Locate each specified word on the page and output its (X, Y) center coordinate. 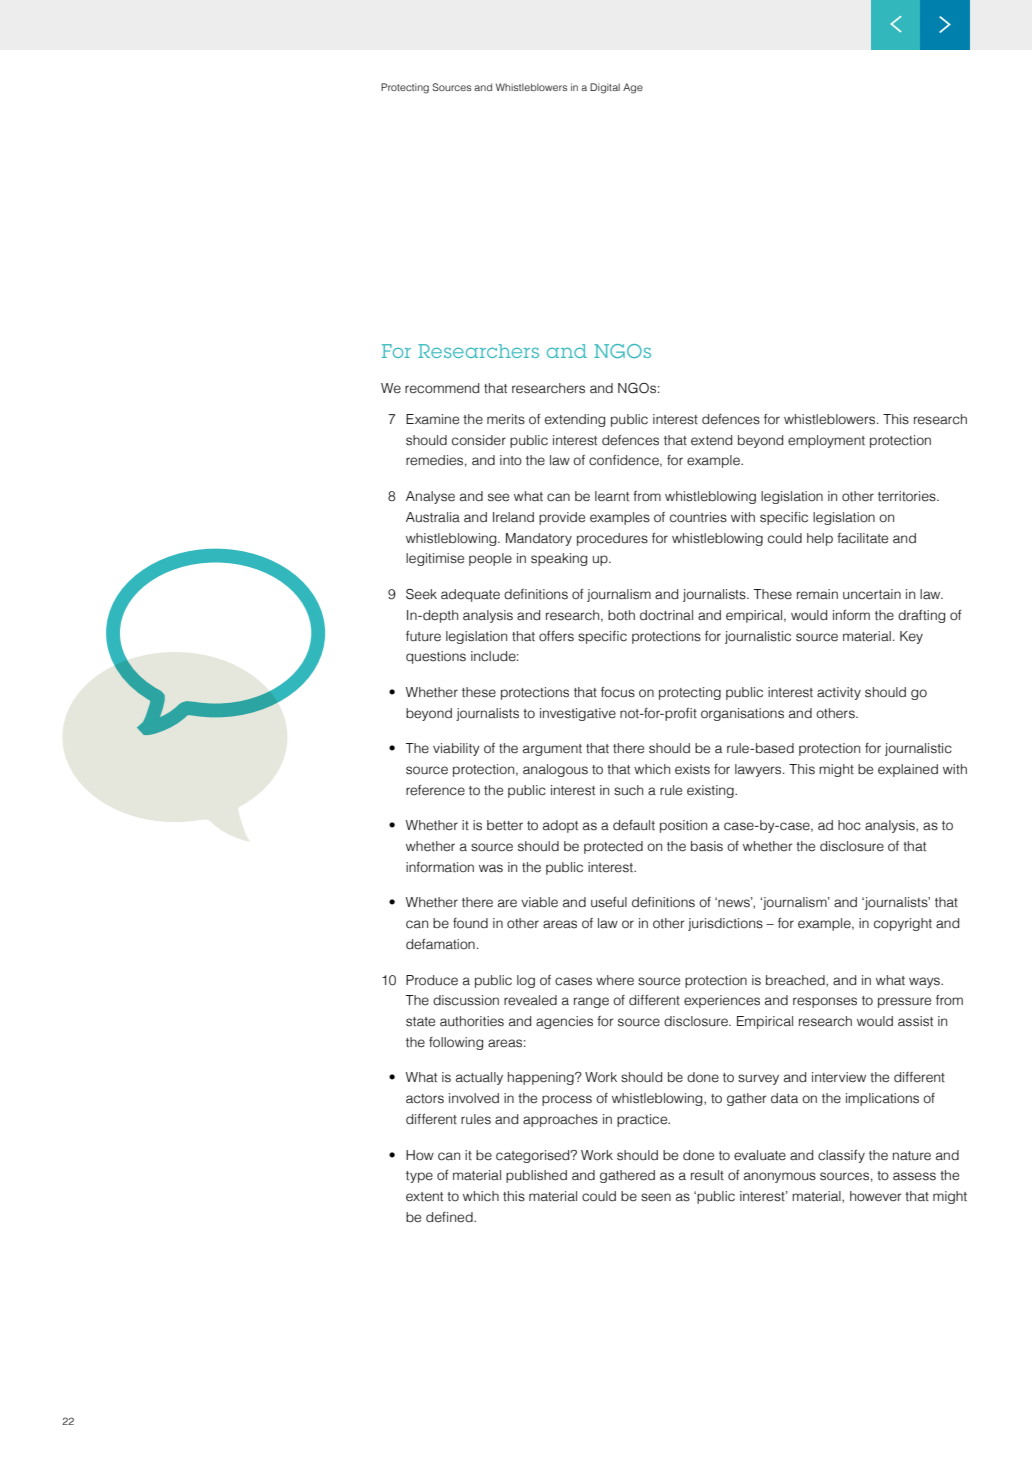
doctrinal (666, 615)
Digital (605, 88)
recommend (442, 388)
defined (450, 1217)
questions (436, 657)
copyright (903, 924)
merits (506, 419)
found (470, 923)
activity (839, 693)
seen (656, 1197)
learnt (612, 496)
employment (826, 441)
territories (908, 496)
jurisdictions (725, 924)
